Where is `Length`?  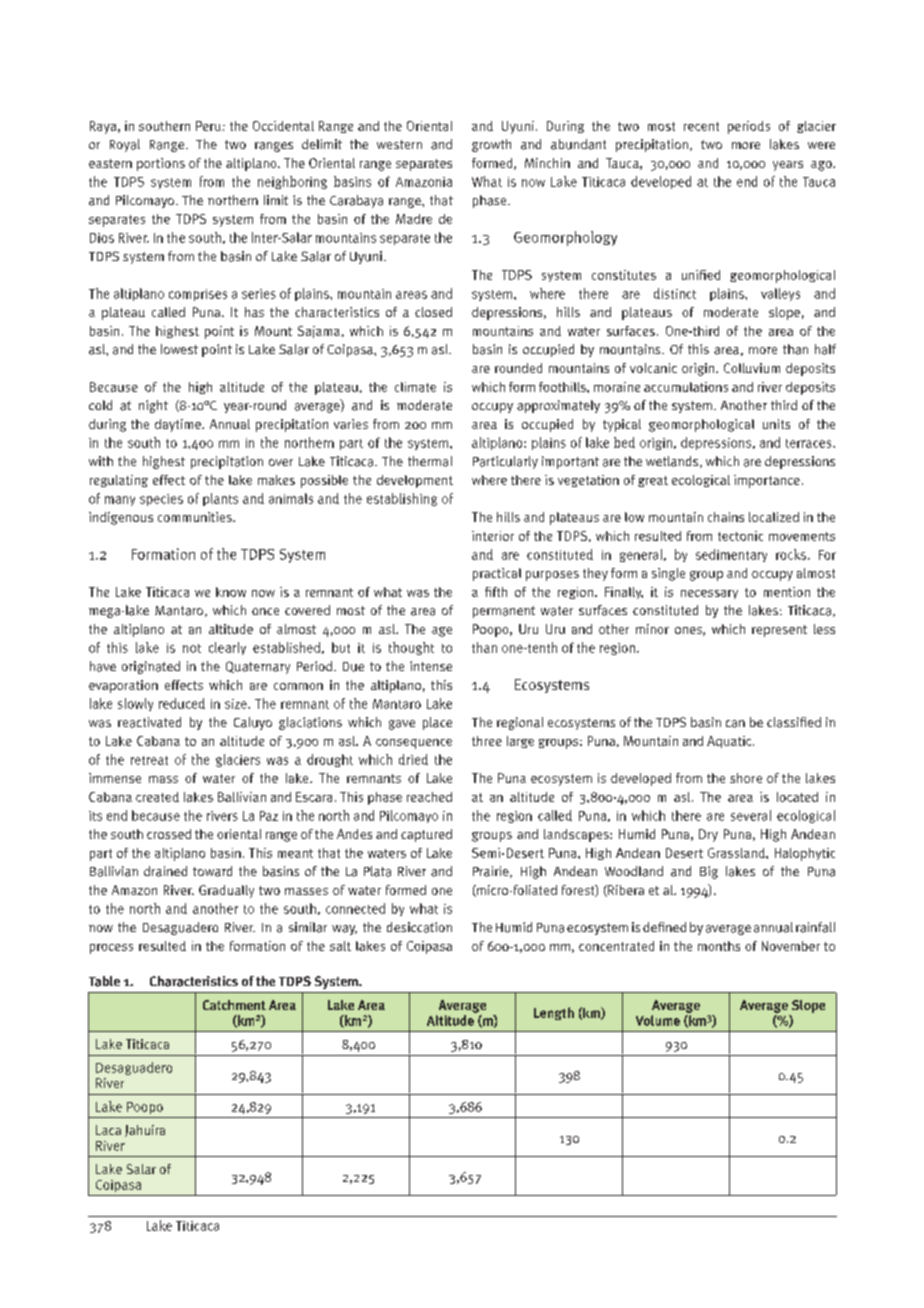
Length is located at coordinates (554, 1013).
